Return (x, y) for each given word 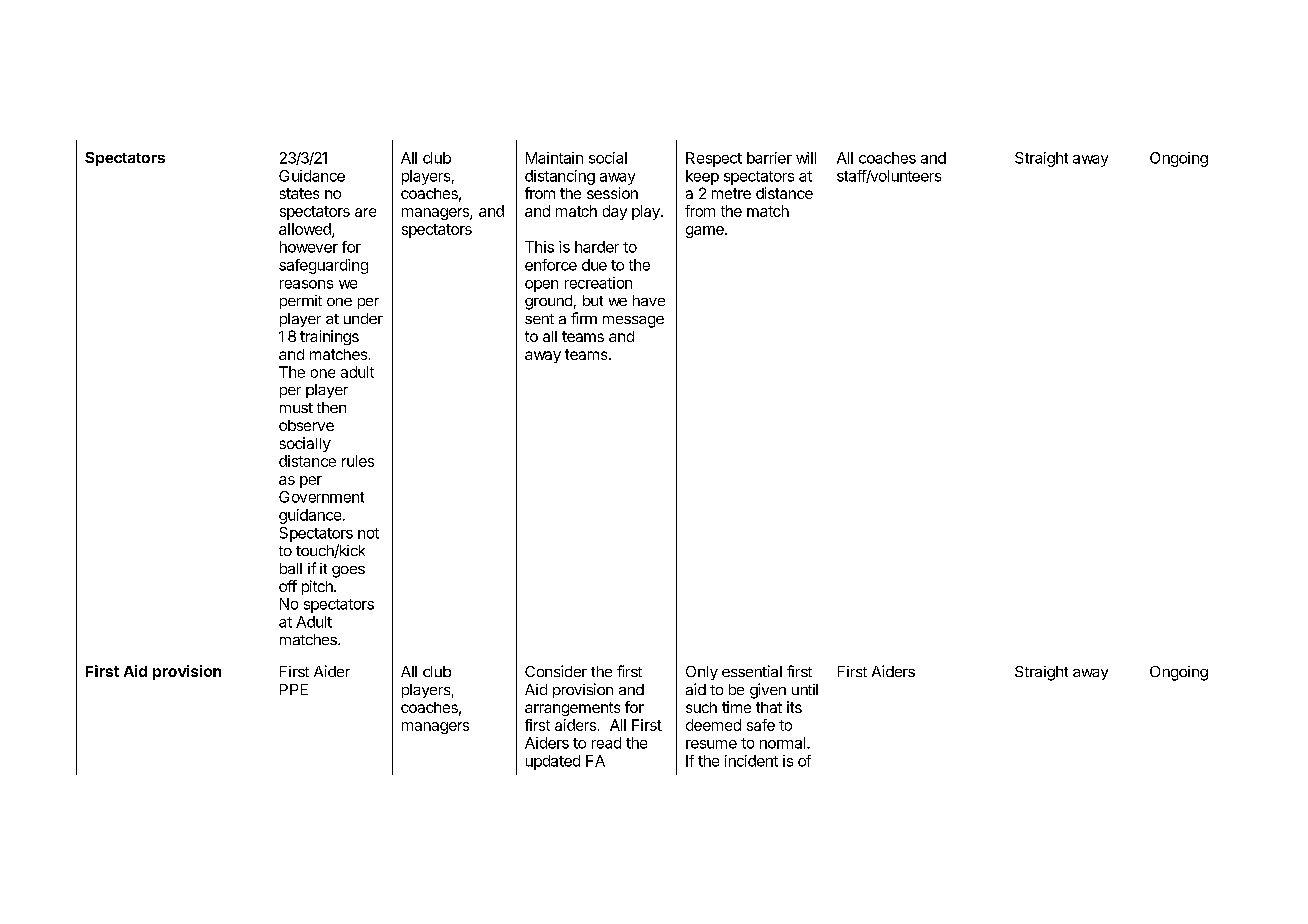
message (633, 322)
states (299, 193)
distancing (560, 177)
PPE (294, 689)
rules (358, 461)
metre (731, 193)
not (368, 533)
